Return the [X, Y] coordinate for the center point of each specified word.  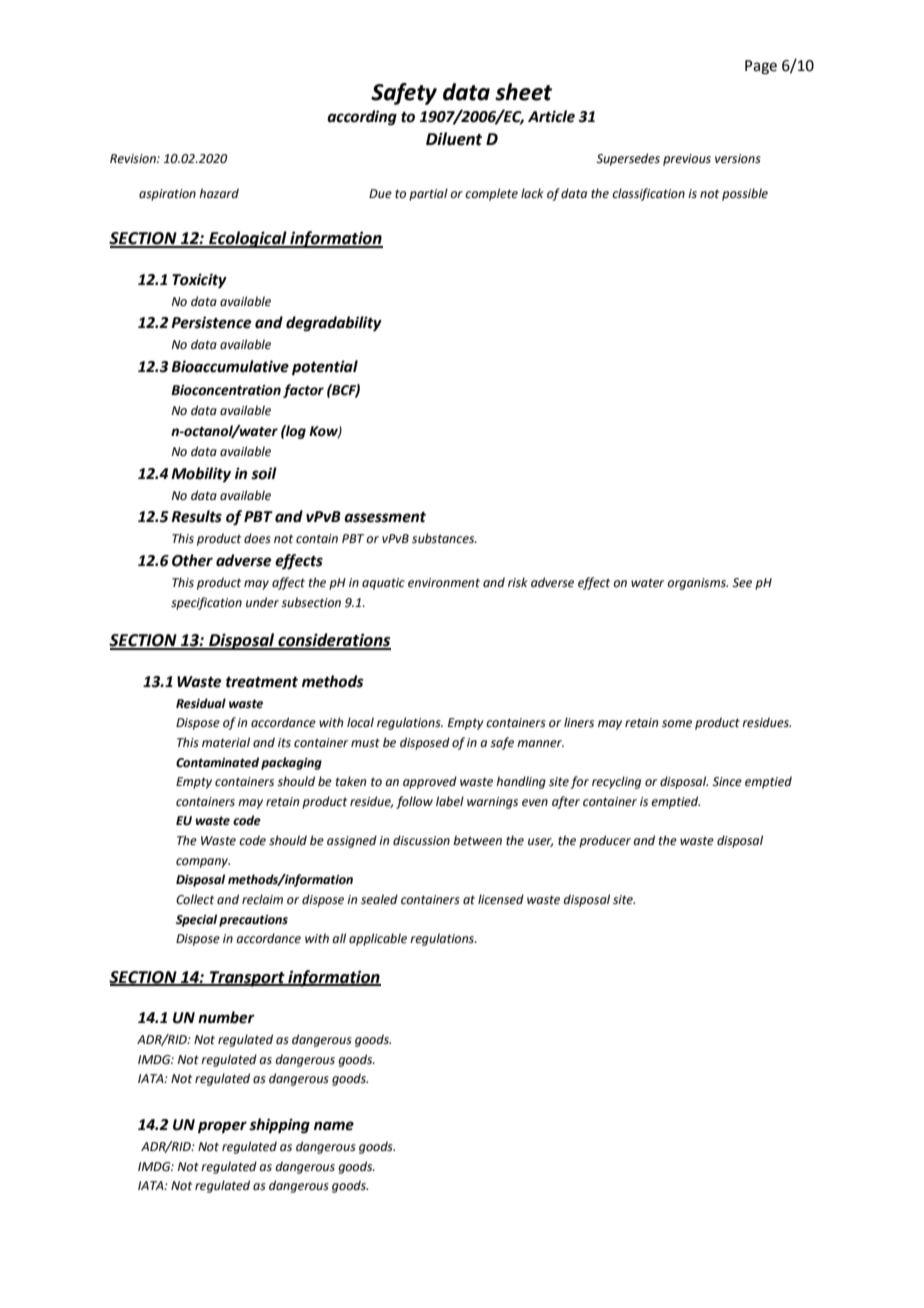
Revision [134, 159]
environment [444, 583]
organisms [697, 584]
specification [206, 603]
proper [222, 1127]
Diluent [454, 139]
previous [687, 160]
